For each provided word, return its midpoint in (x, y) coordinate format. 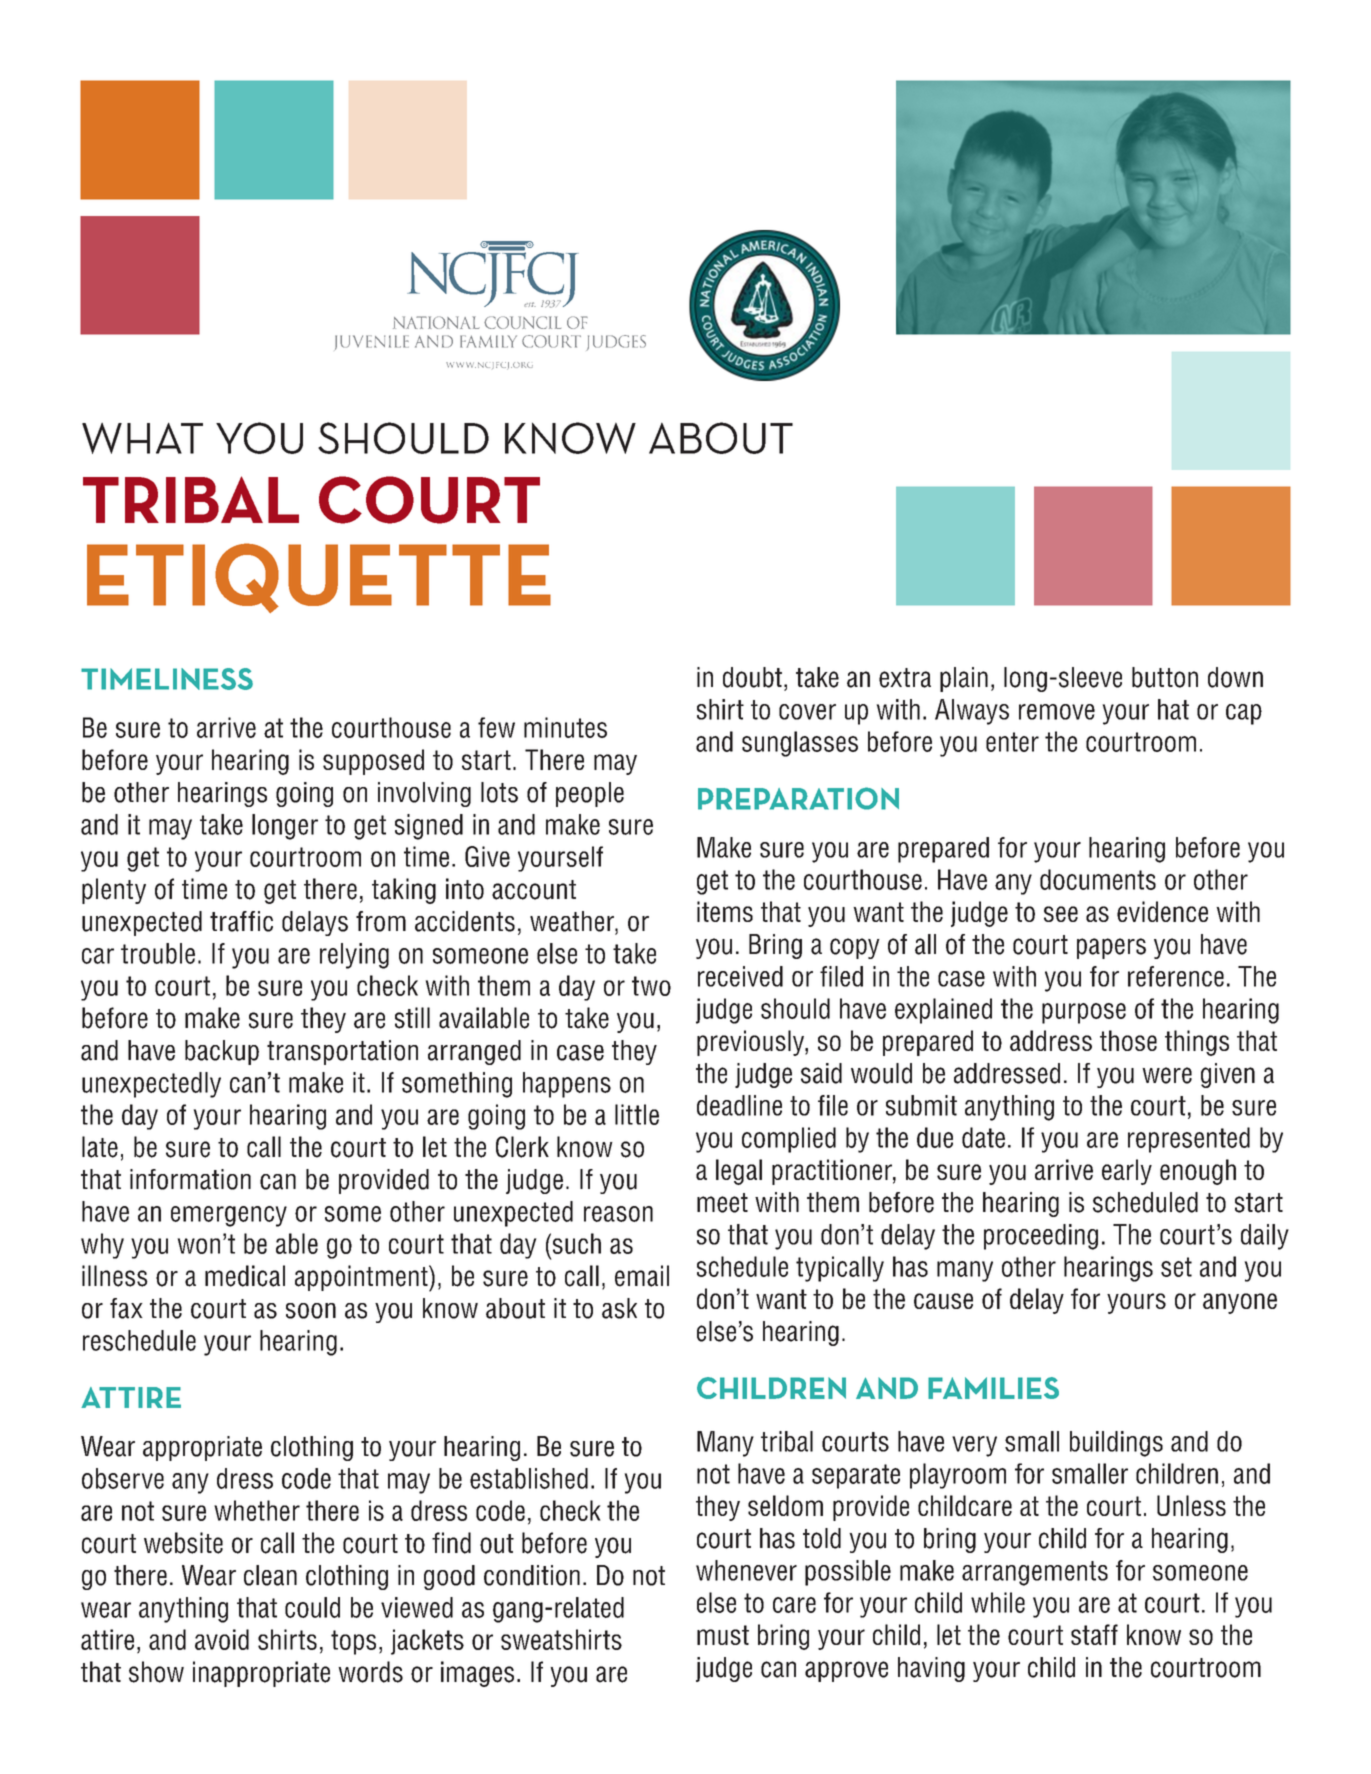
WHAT (142, 438)
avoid (222, 1639)
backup (222, 1052)
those (1128, 1040)
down (1235, 677)
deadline (739, 1105)
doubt (752, 677)
